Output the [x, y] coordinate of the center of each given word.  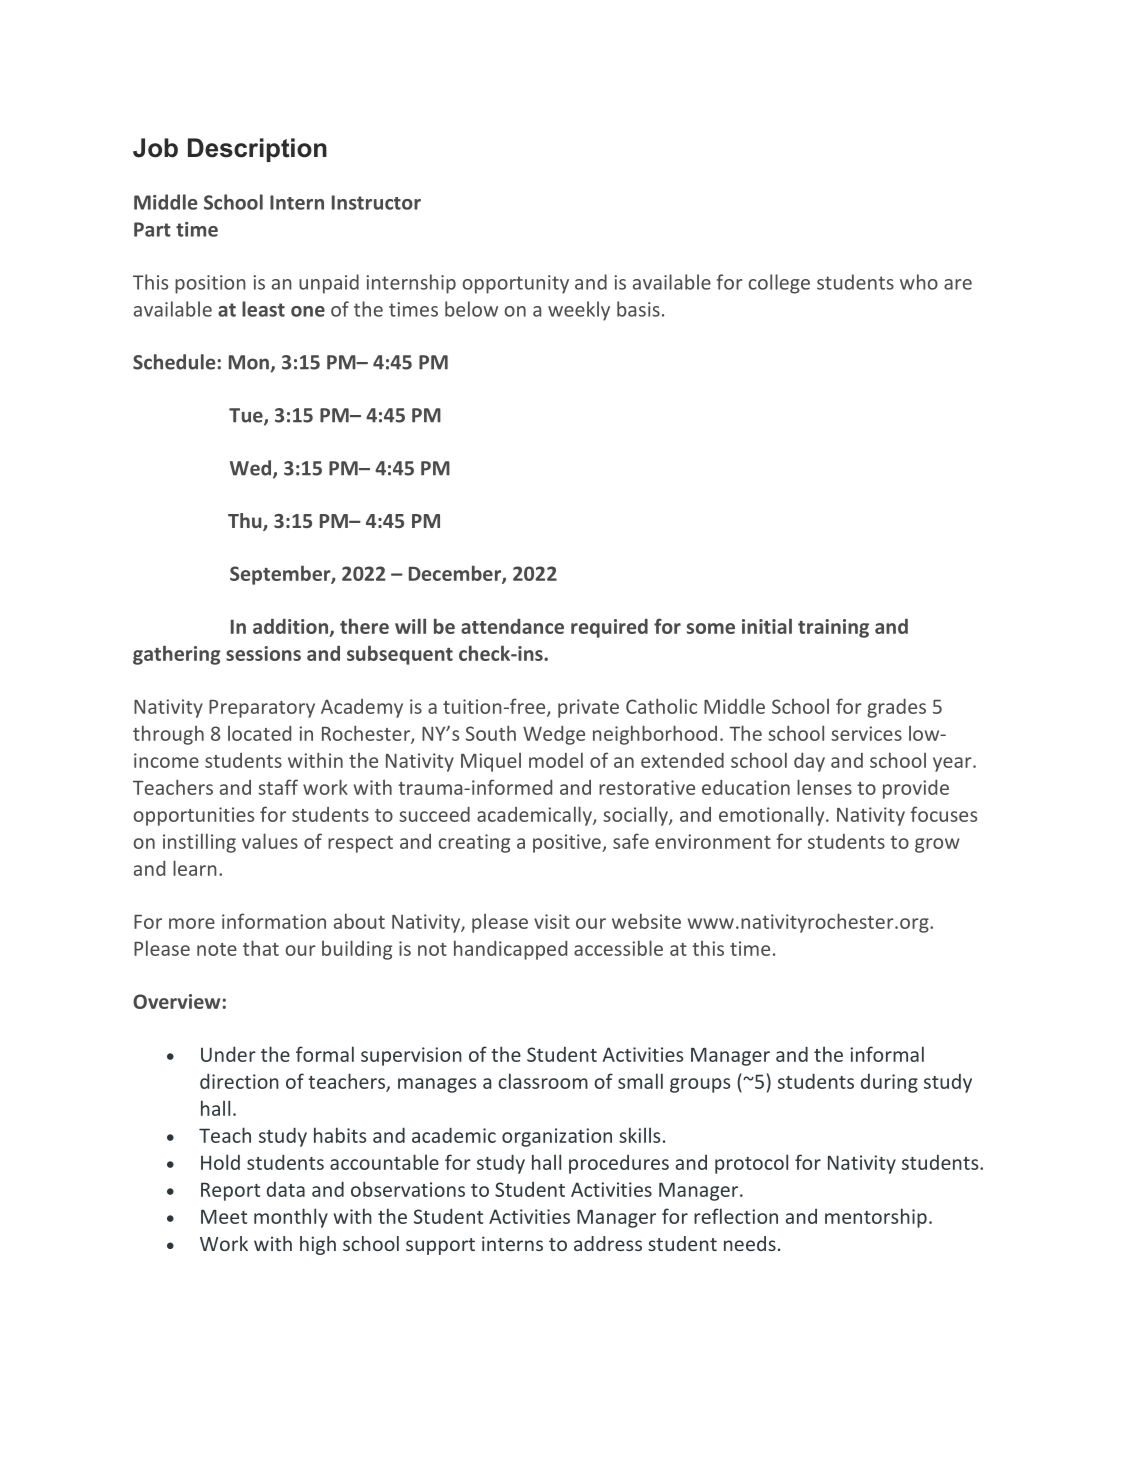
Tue [247, 416]
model [556, 760]
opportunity [515, 284]
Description [257, 150]
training [833, 628]
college [779, 284]
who [919, 282]
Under [228, 1054]
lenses [824, 787]
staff [278, 787]
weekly [579, 311]
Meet [224, 1216]
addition [290, 626]
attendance [512, 626]
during [889, 1083]
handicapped [510, 950]
